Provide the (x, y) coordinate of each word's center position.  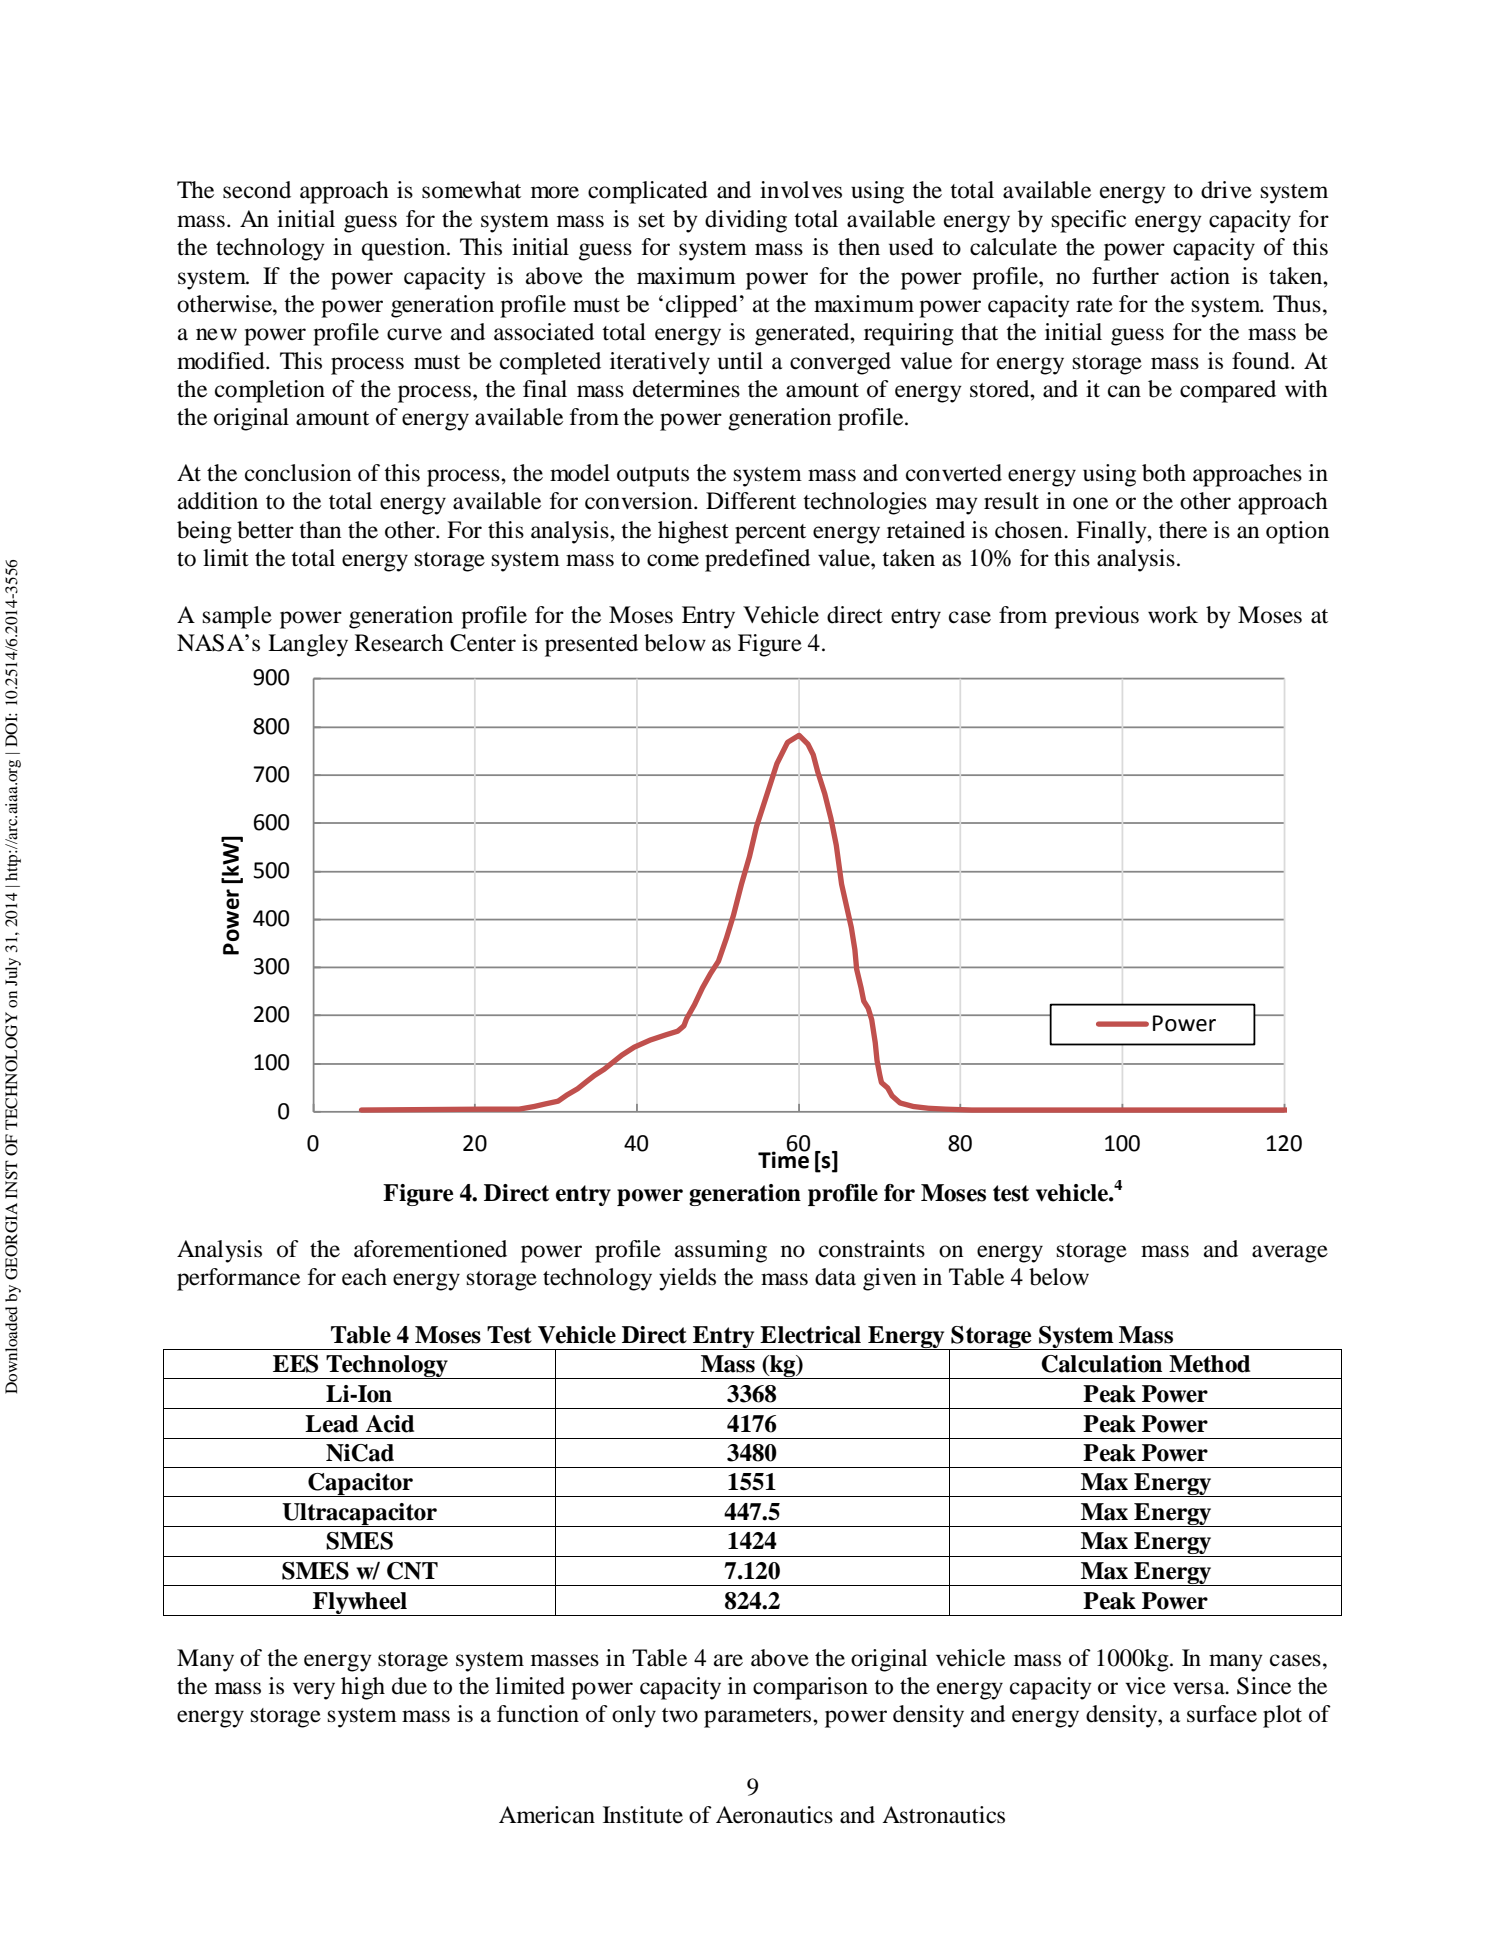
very (314, 1691)
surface (1222, 1714)
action (1200, 276)
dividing (746, 221)
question (405, 249)
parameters (759, 1718)
